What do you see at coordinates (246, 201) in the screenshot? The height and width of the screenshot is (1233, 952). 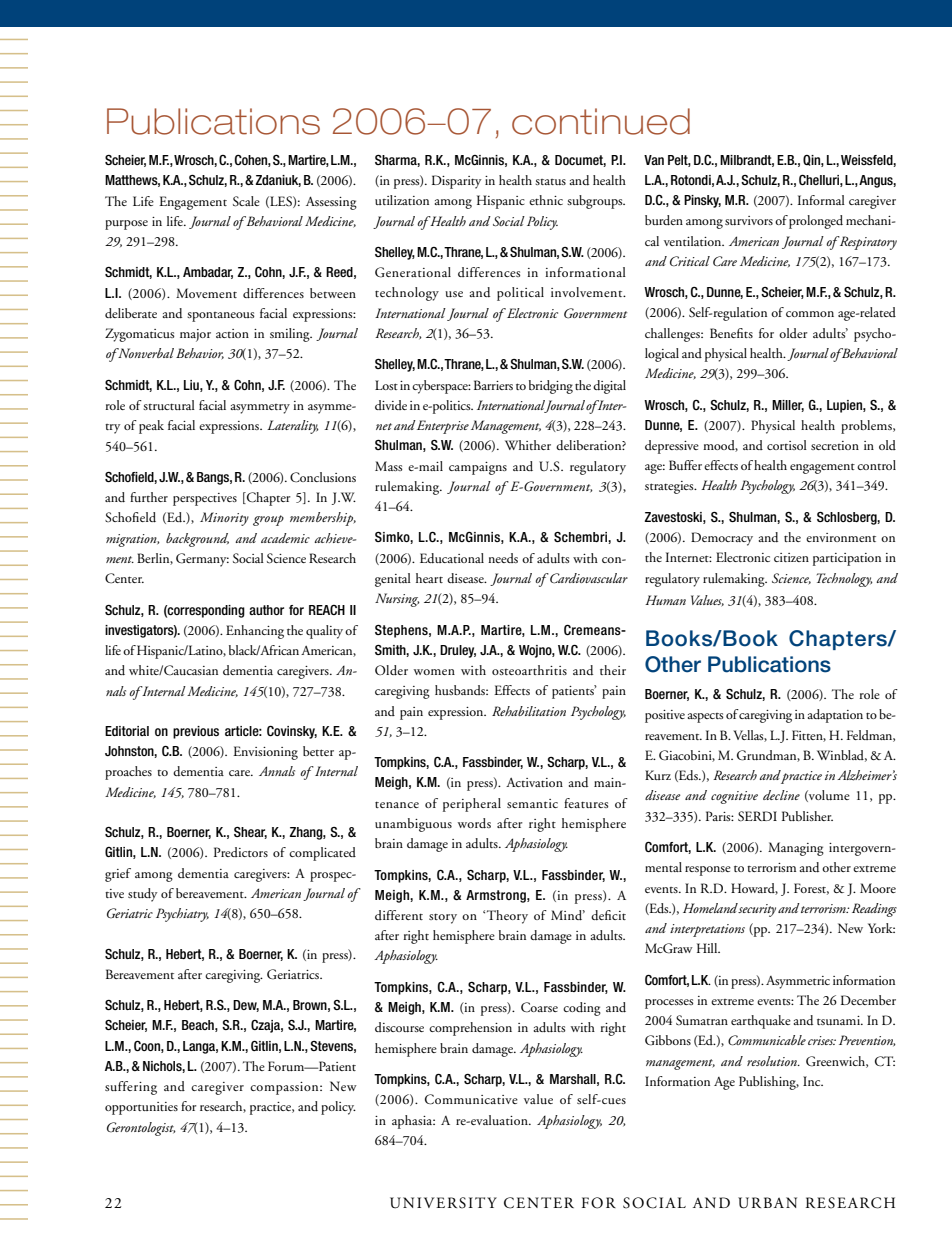 I see `Scale` at bounding box center [246, 201].
